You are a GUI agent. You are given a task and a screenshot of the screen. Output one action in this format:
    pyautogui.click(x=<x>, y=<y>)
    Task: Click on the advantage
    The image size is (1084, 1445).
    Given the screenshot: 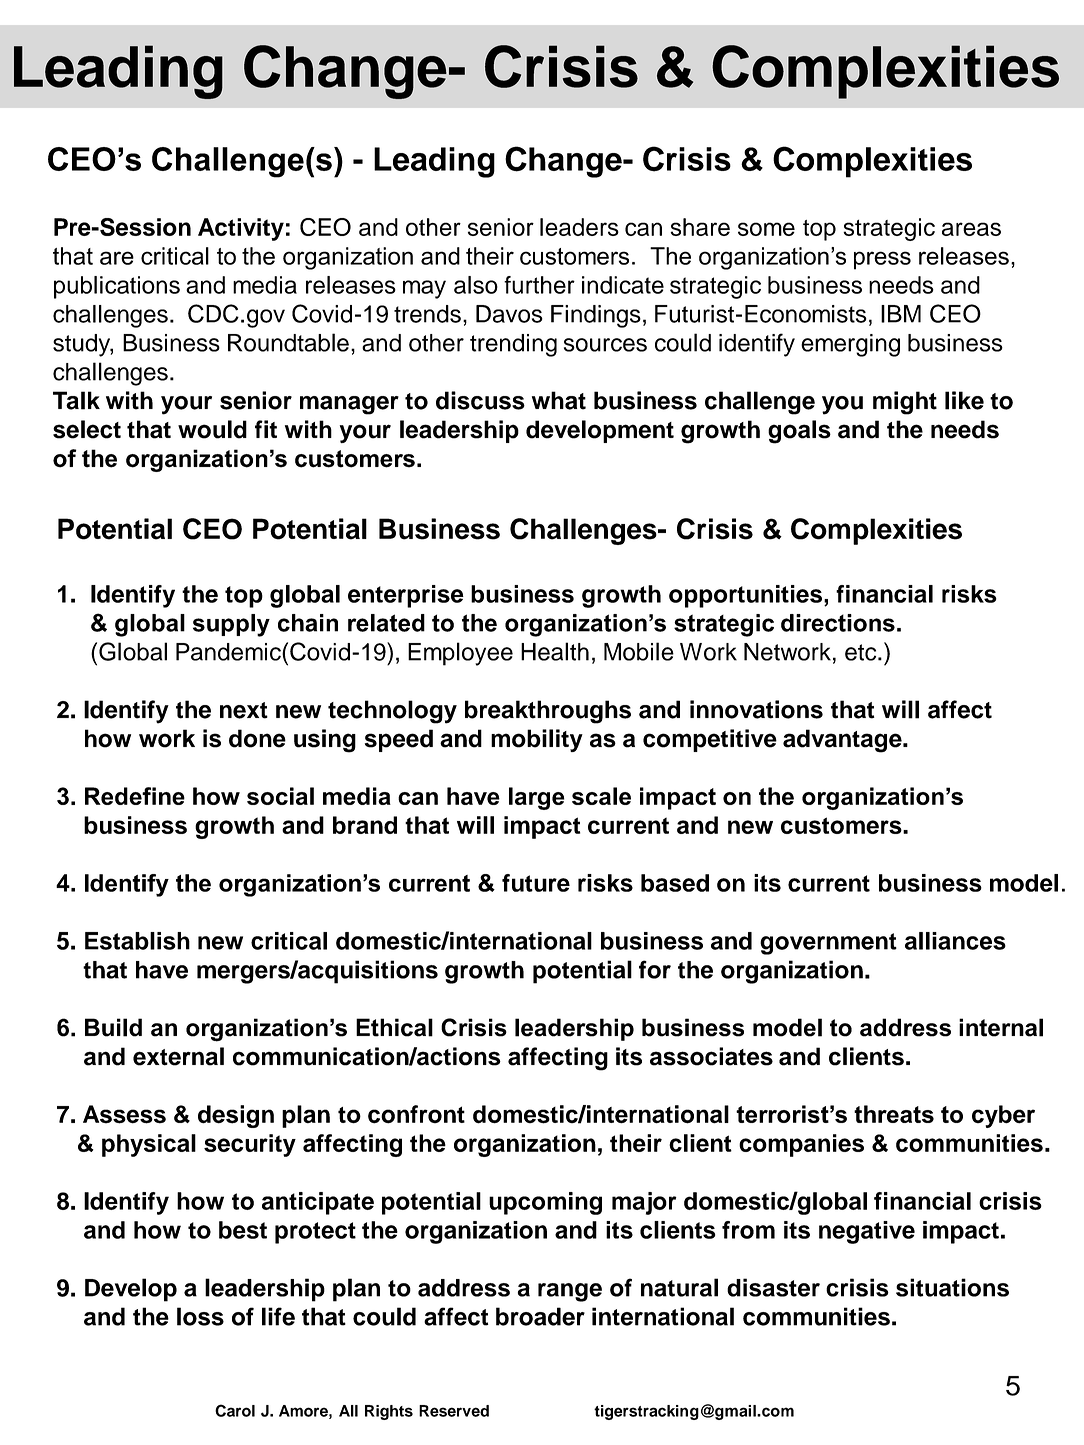 What is the action you would take?
    pyautogui.click(x=843, y=741)
